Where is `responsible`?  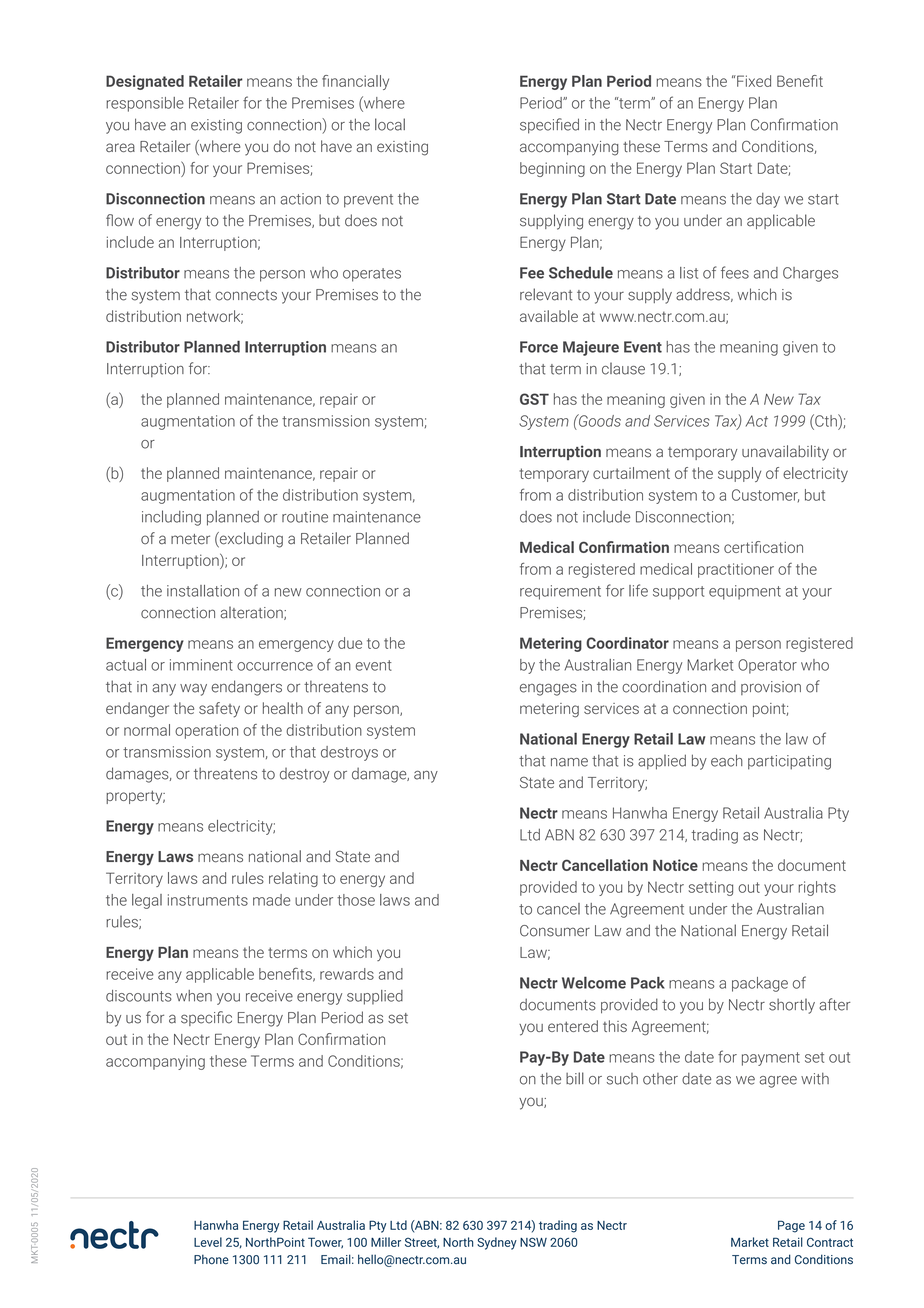 responsible is located at coordinates (145, 104).
